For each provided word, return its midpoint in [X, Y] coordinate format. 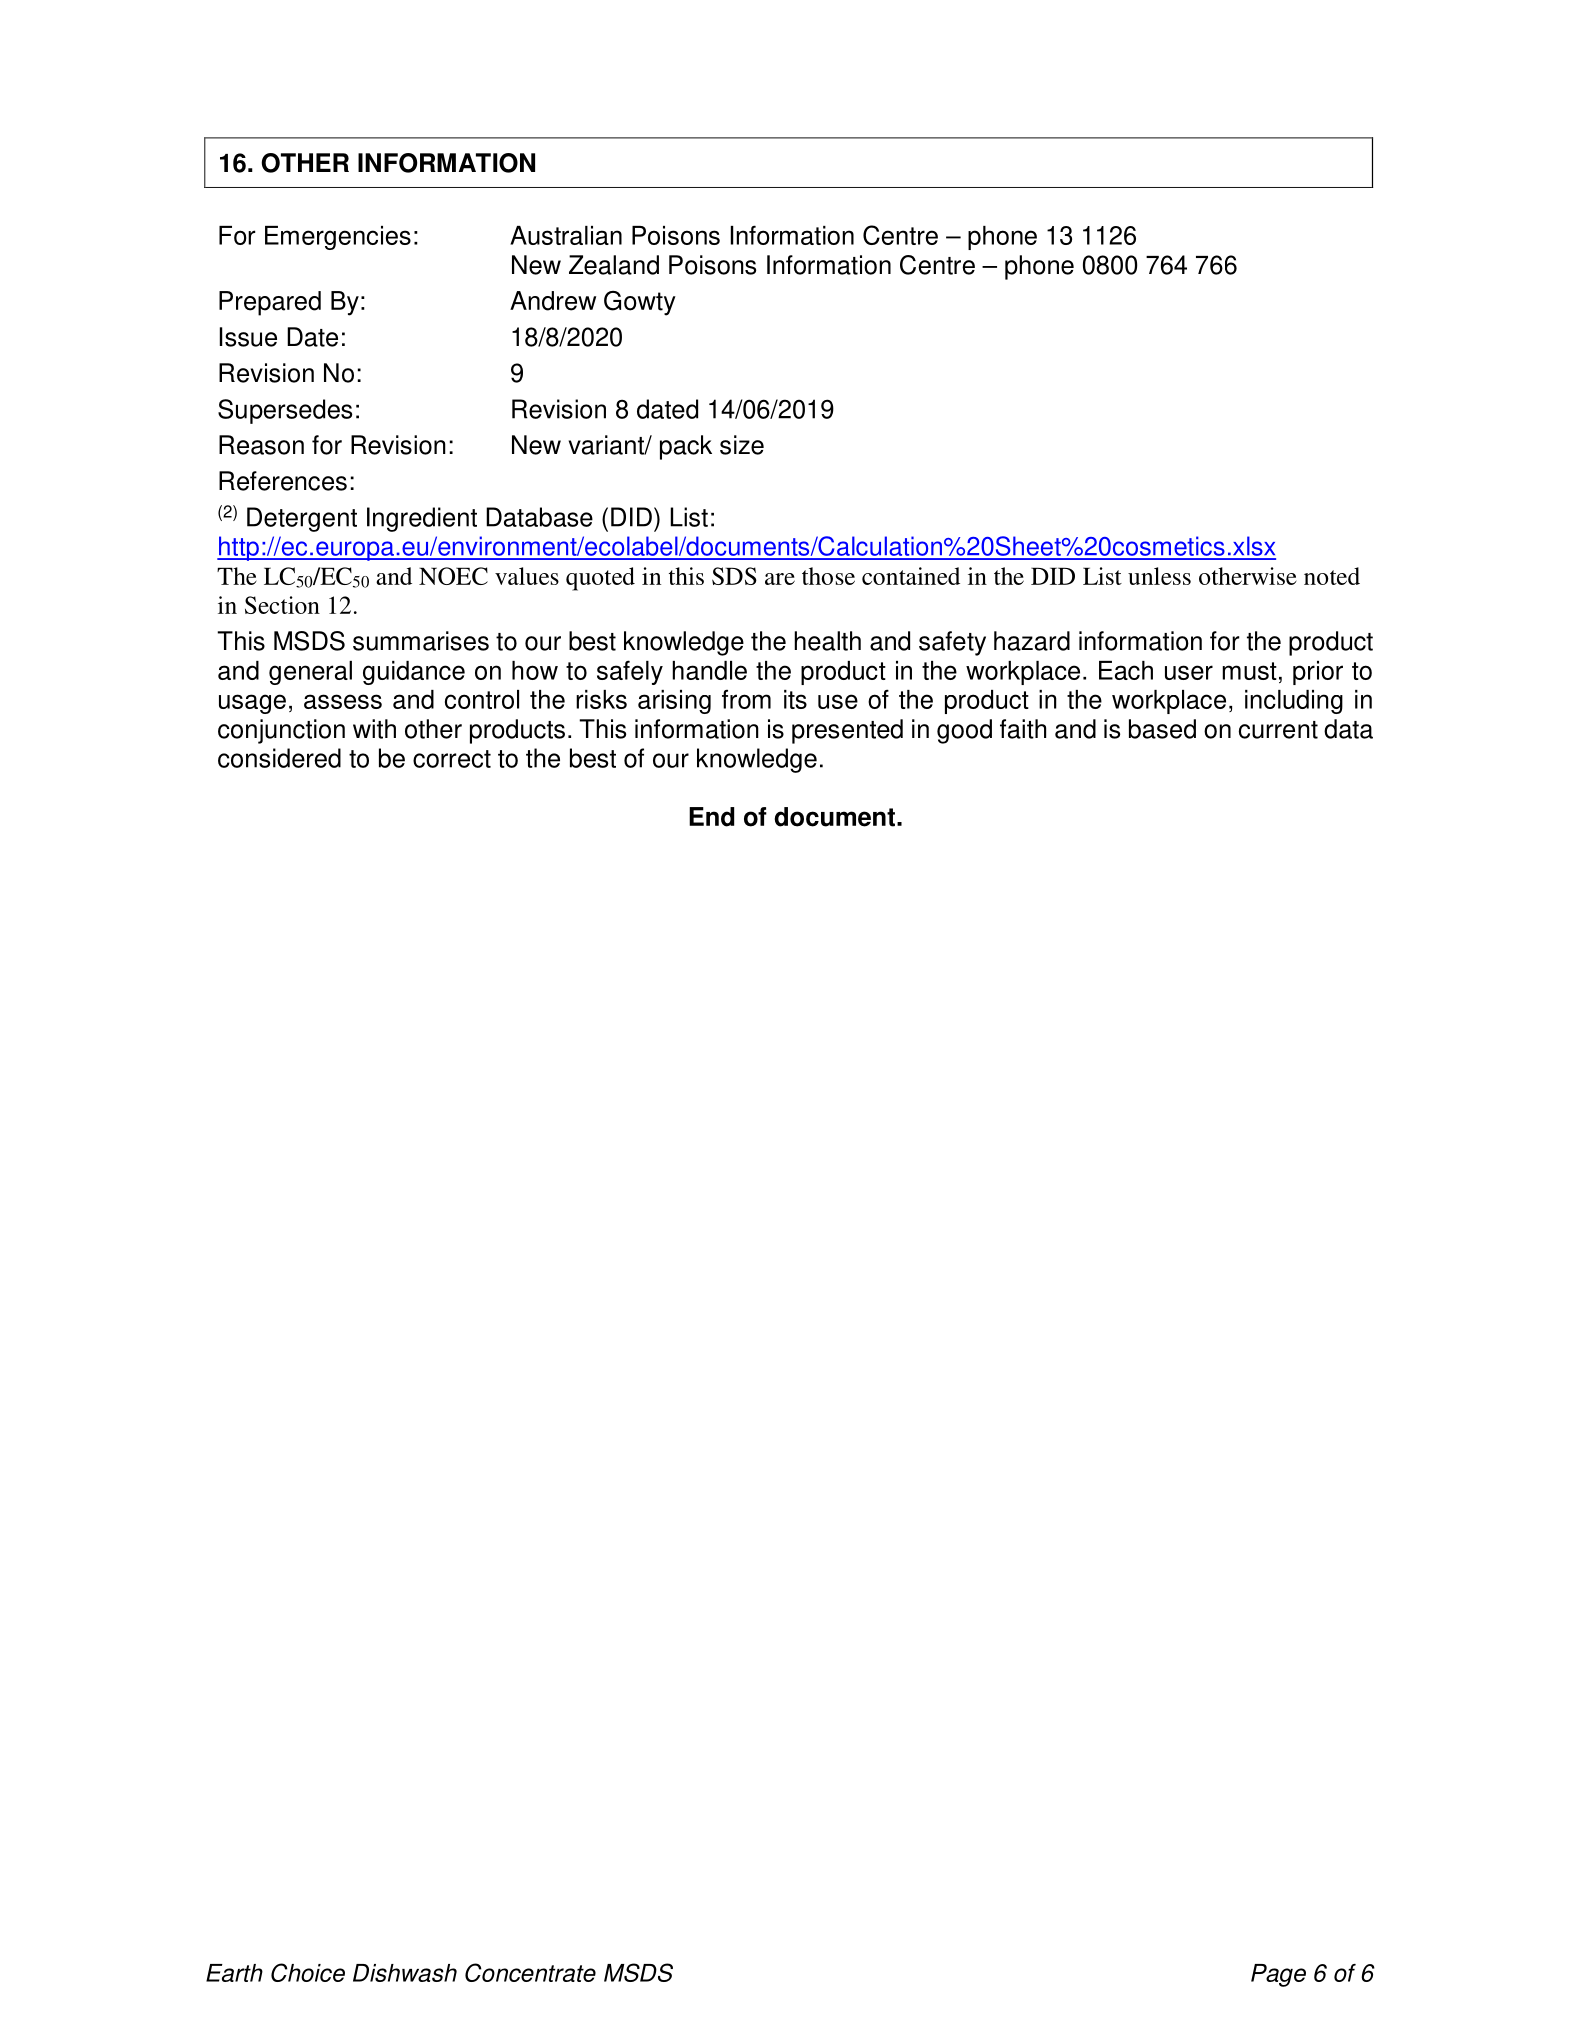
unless [1159, 576]
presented [847, 731]
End [711, 817]
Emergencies [338, 238]
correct [452, 759]
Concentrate [530, 1972]
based [1162, 729]
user [1189, 672]
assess [343, 701]
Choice [308, 1972]
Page [1278, 1975]
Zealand [614, 265]
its [795, 699]
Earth [234, 1973]
